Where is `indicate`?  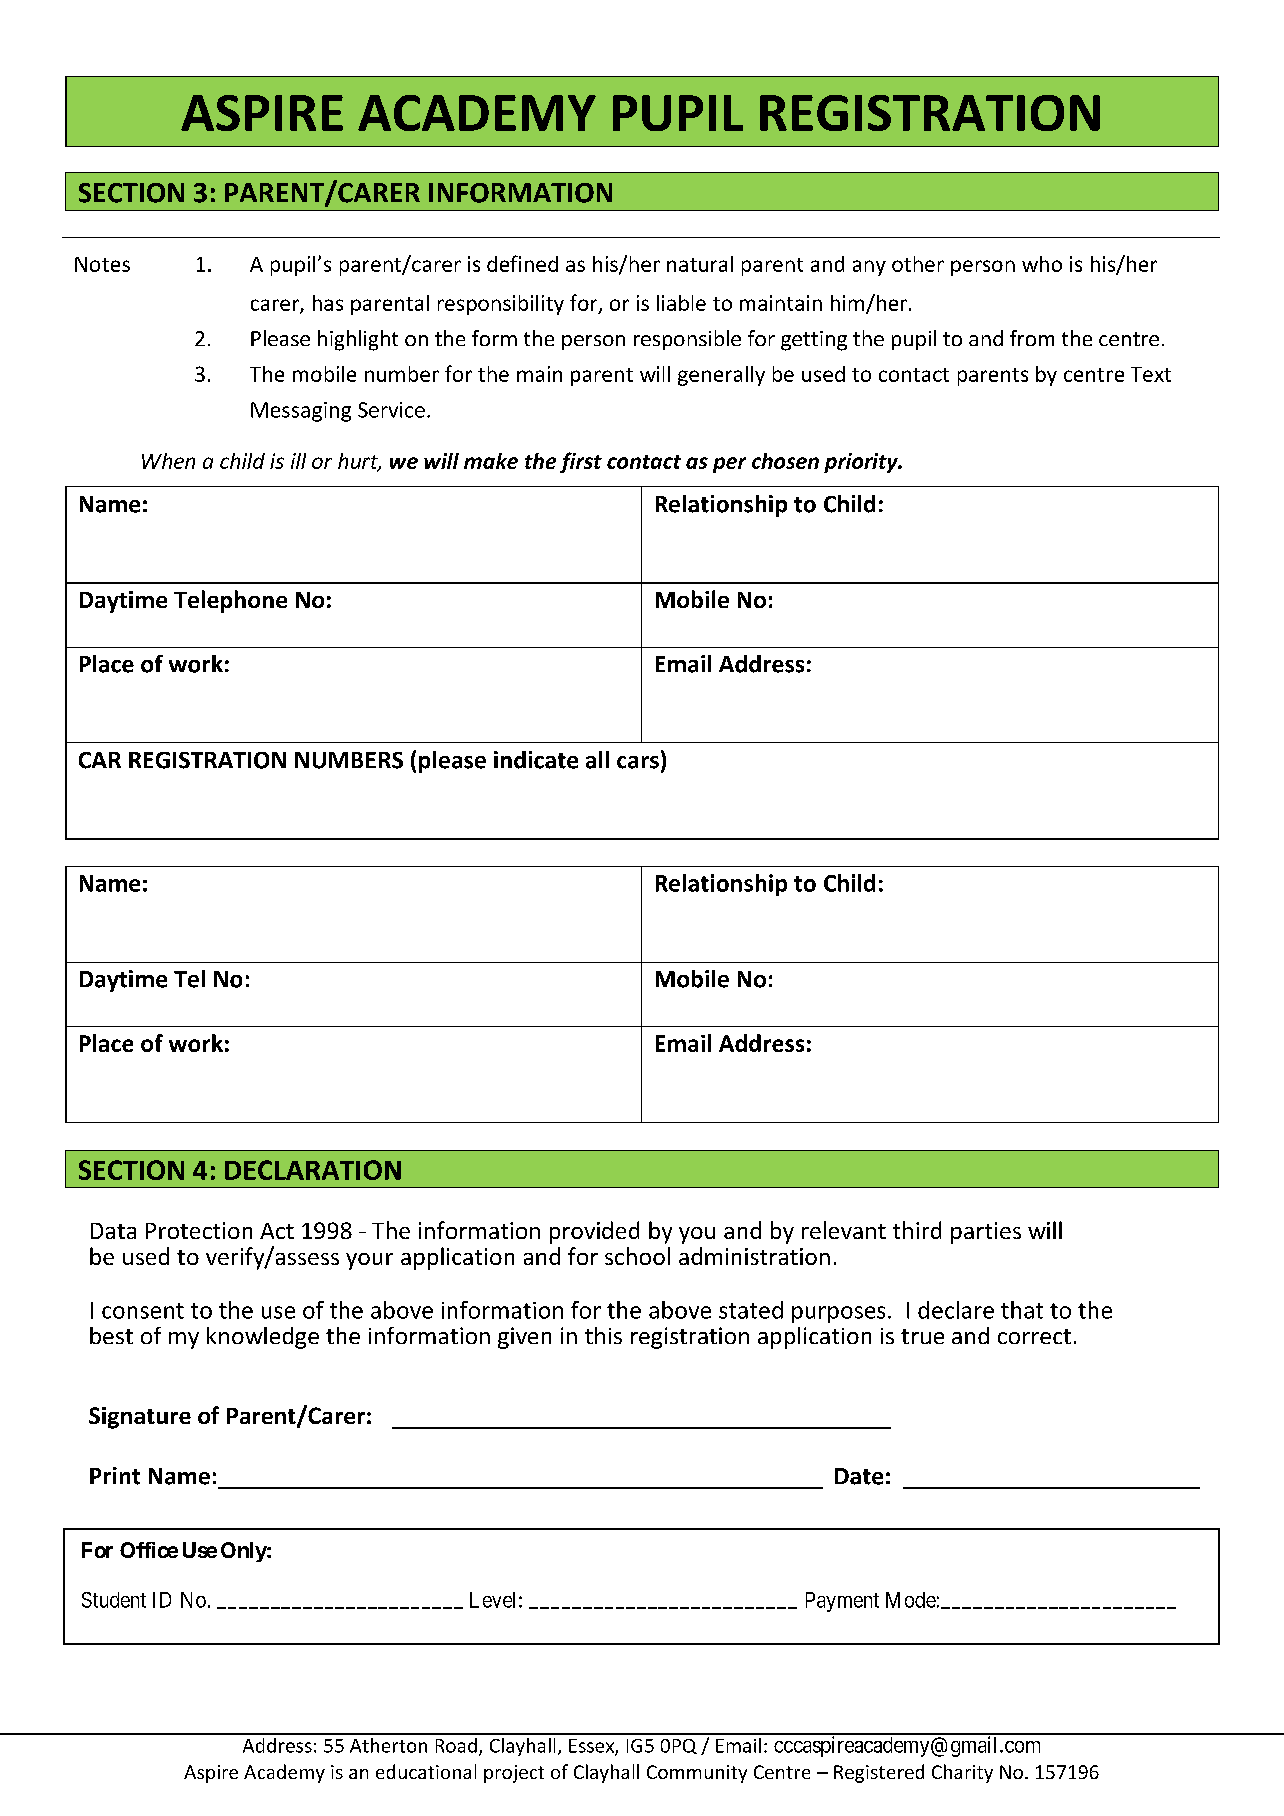 indicate is located at coordinates (536, 760).
